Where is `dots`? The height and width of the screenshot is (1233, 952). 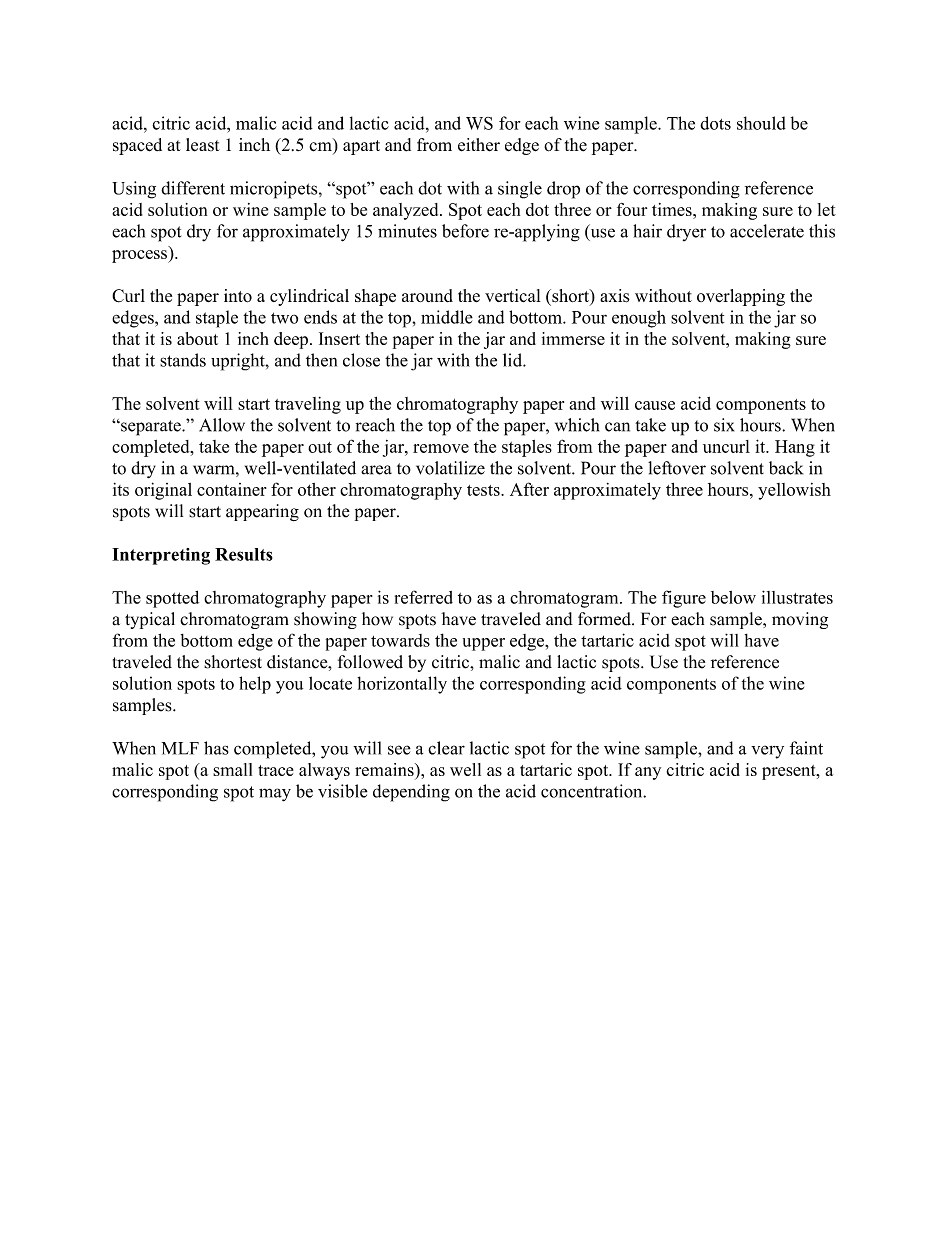
dots is located at coordinates (715, 123).
